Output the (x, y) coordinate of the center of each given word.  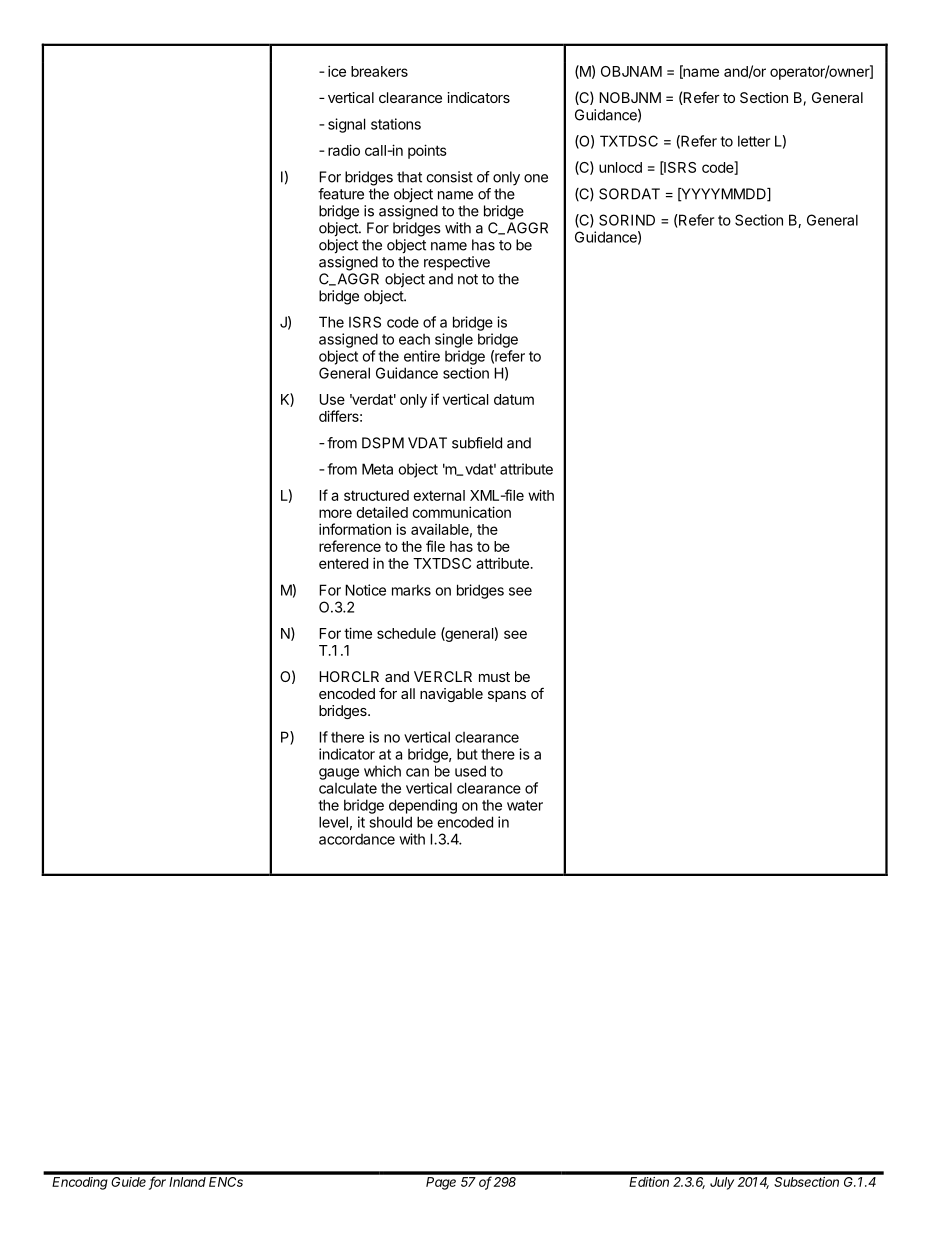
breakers (379, 71)
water (525, 805)
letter (754, 141)
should (390, 822)
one (536, 178)
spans (507, 696)
